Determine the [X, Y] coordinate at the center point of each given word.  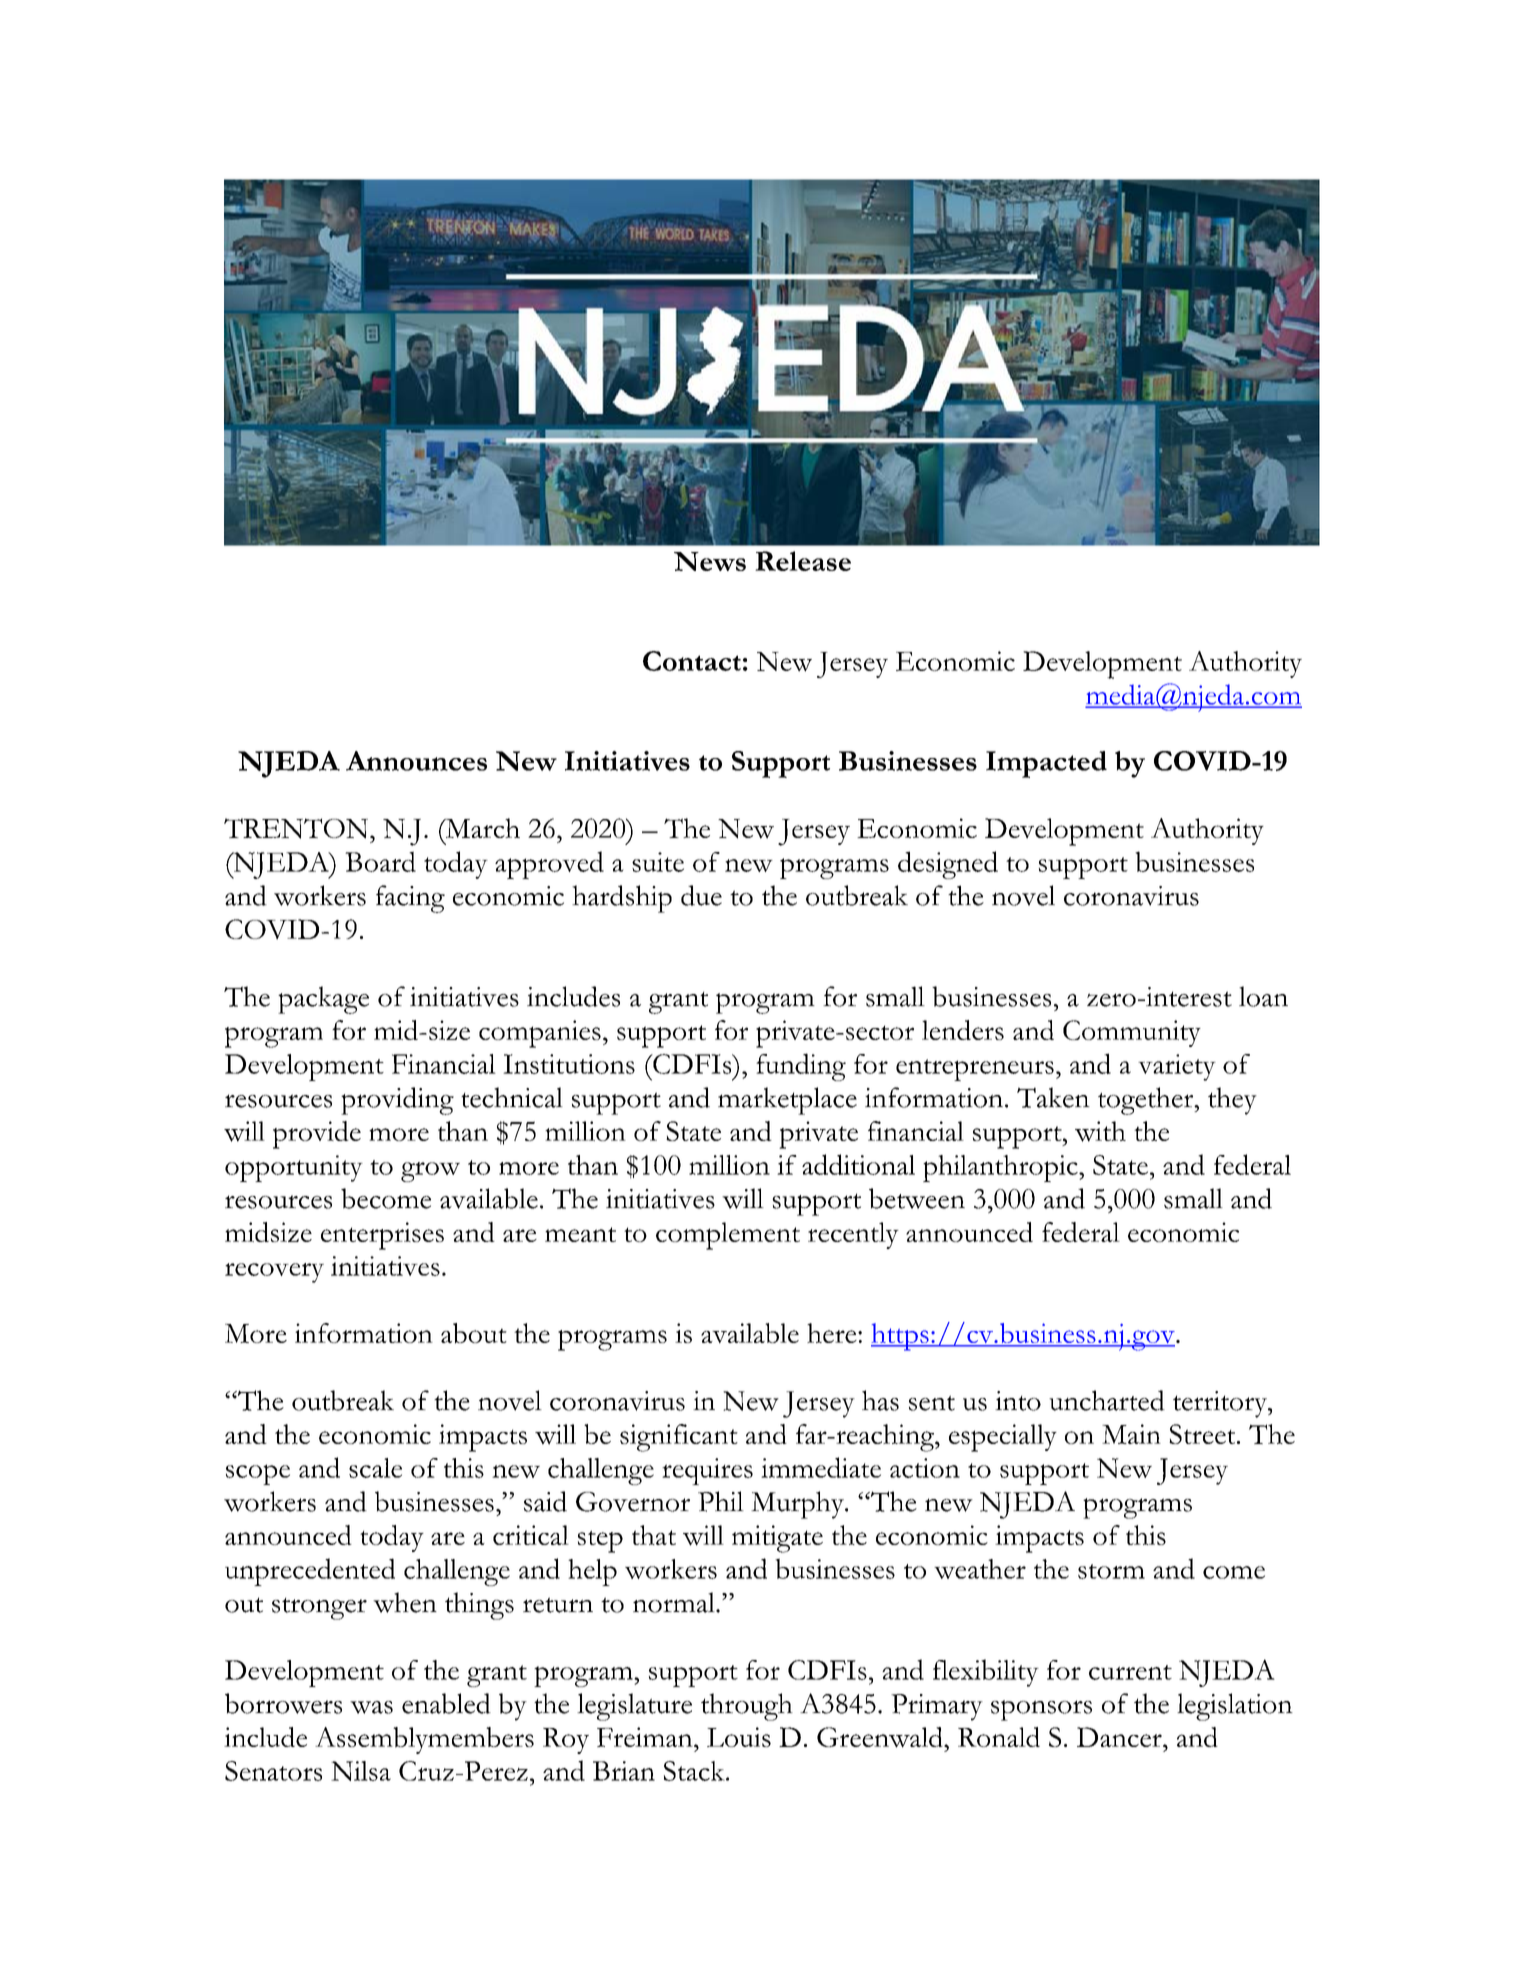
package [323, 1000]
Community [1132, 1033]
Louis [739, 1737]
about [474, 1333]
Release [803, 561]
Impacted [1046, 764]
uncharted [1107, 1400]
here [833, 1333]
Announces [416, 761]
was [371, 1707]
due [701, 895]
